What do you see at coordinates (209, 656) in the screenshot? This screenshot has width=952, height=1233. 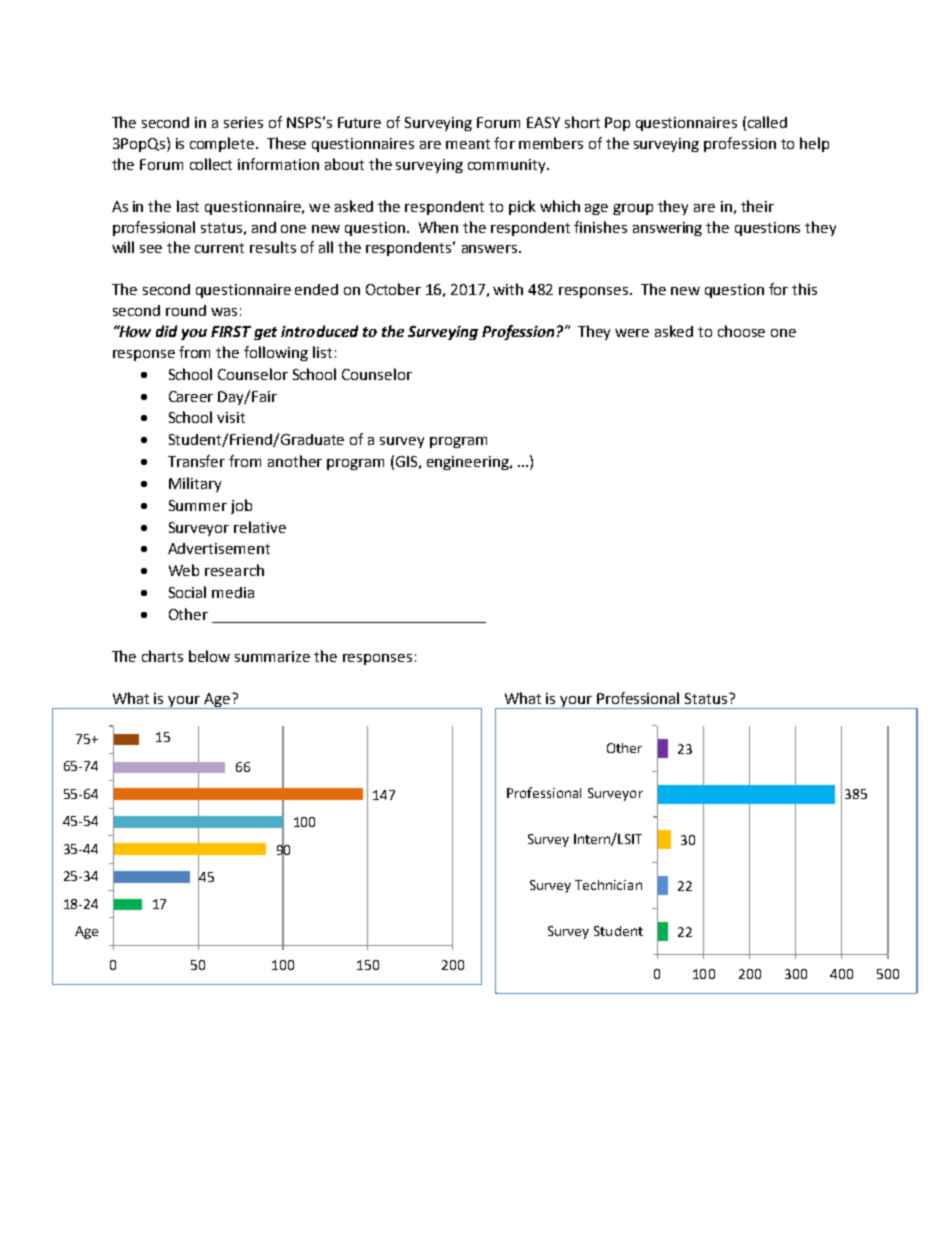 I see `below` at bounding box center [209, 656].
